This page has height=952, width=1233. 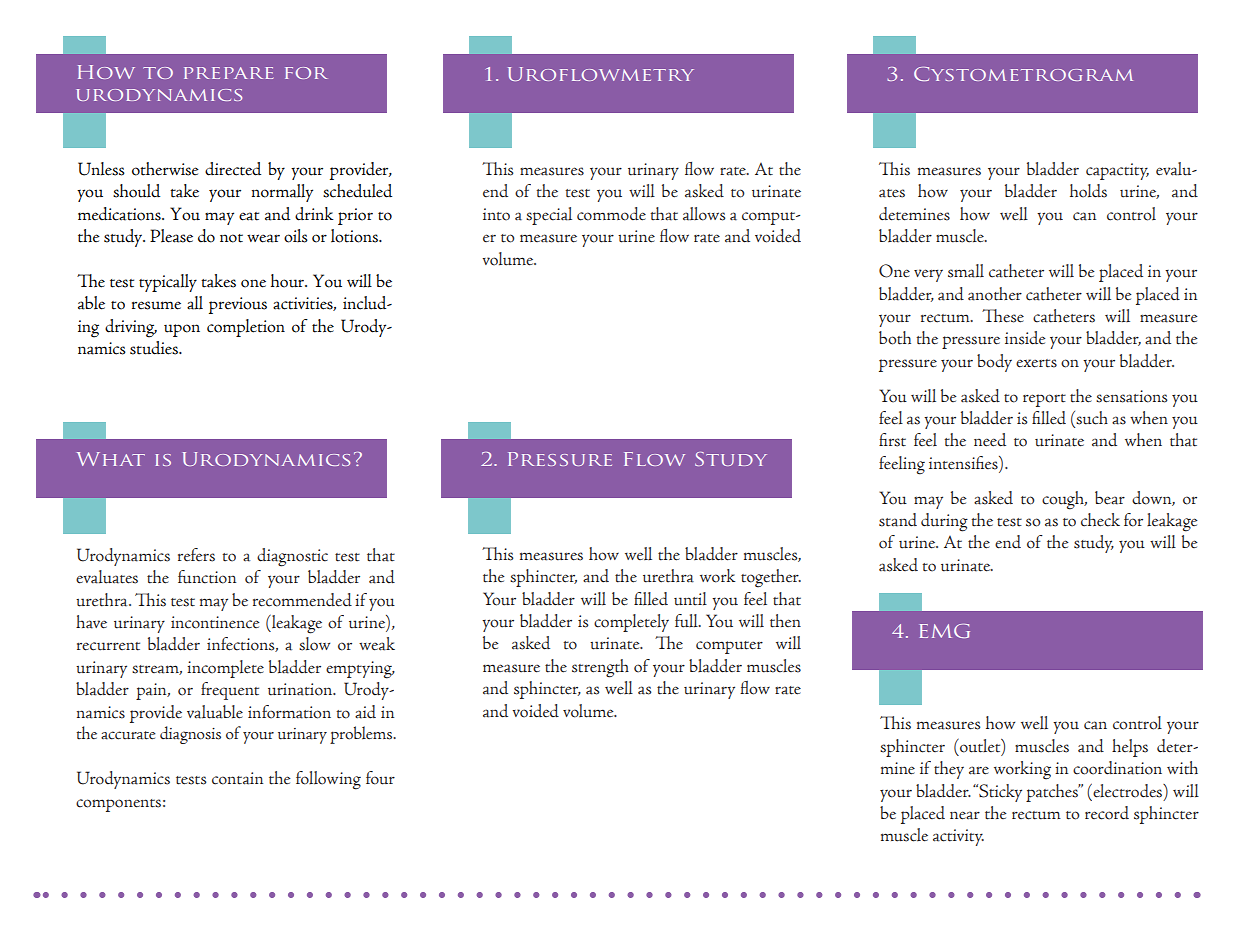 I want to click on holds, so click(x=1088, y=191).
